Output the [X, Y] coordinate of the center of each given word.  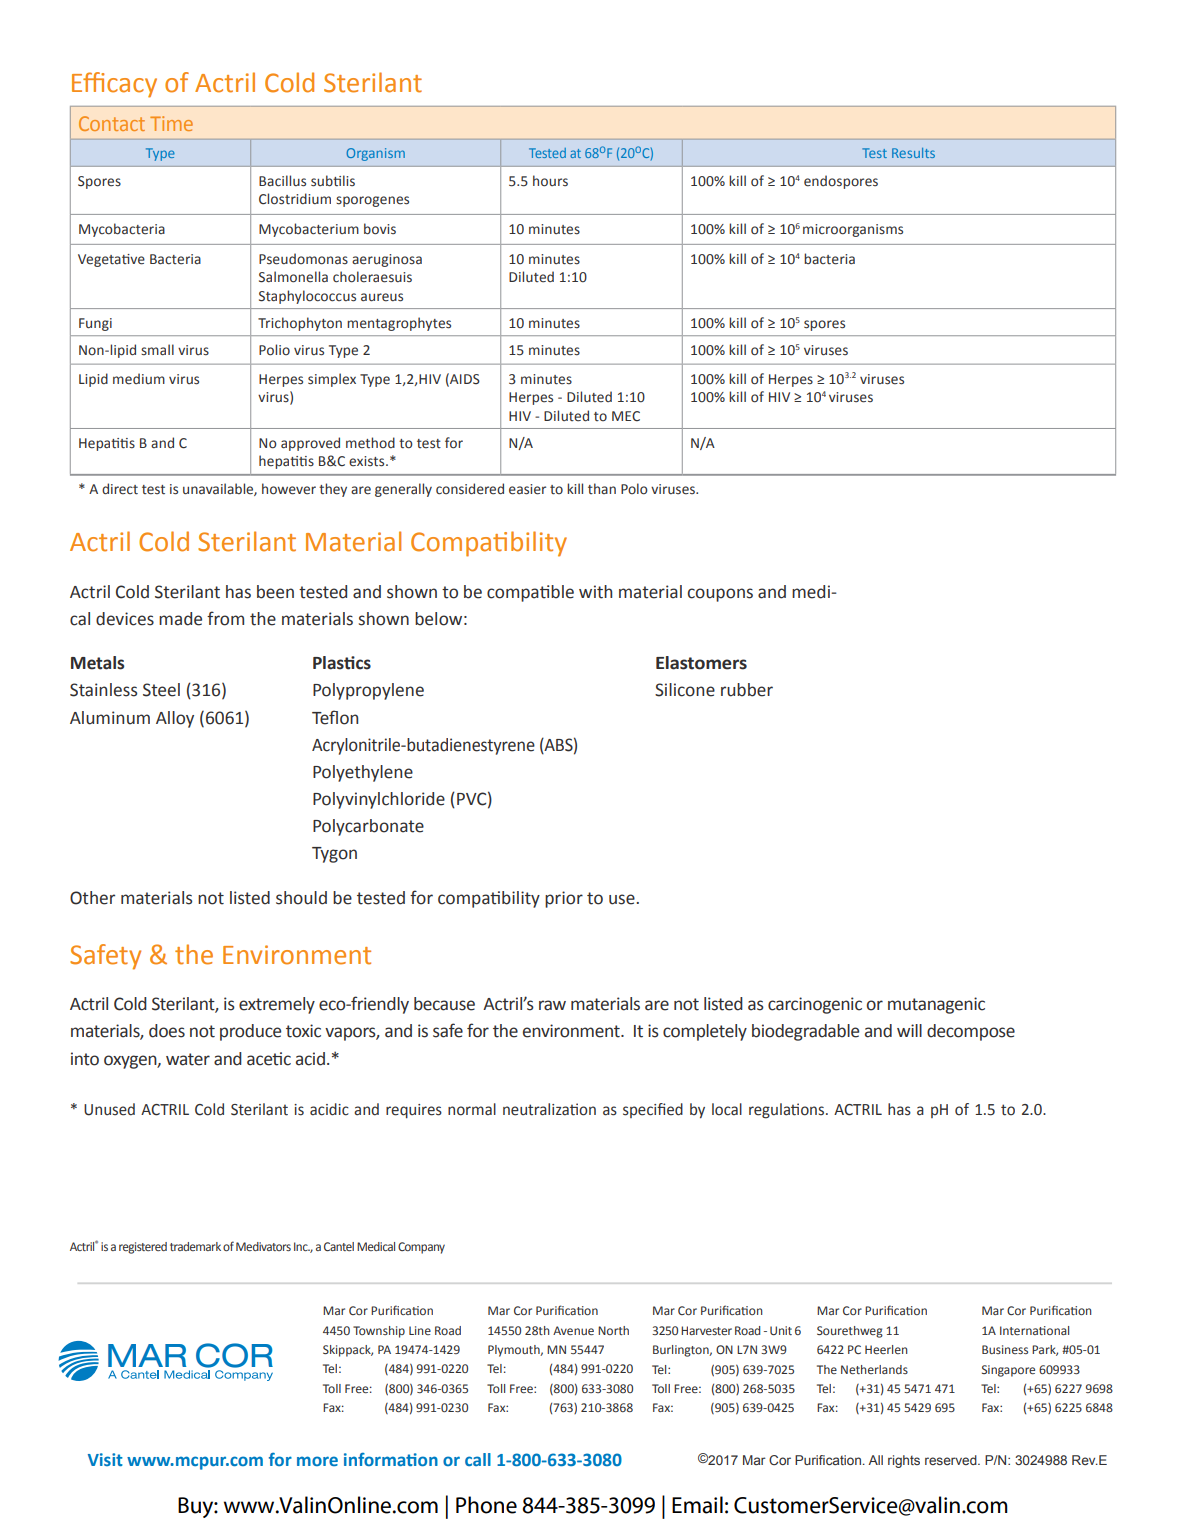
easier [527, 489]
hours [550, 181]
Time [171, 123]
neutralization [549, 1109]
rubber [747, 690]
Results [913, 153]
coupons [720, 595]
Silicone [685, 690]
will [909, 1030]
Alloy [175, 719]
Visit [105, 1459]
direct [120, 489]
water [188, 1059]
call [478, 1459]
